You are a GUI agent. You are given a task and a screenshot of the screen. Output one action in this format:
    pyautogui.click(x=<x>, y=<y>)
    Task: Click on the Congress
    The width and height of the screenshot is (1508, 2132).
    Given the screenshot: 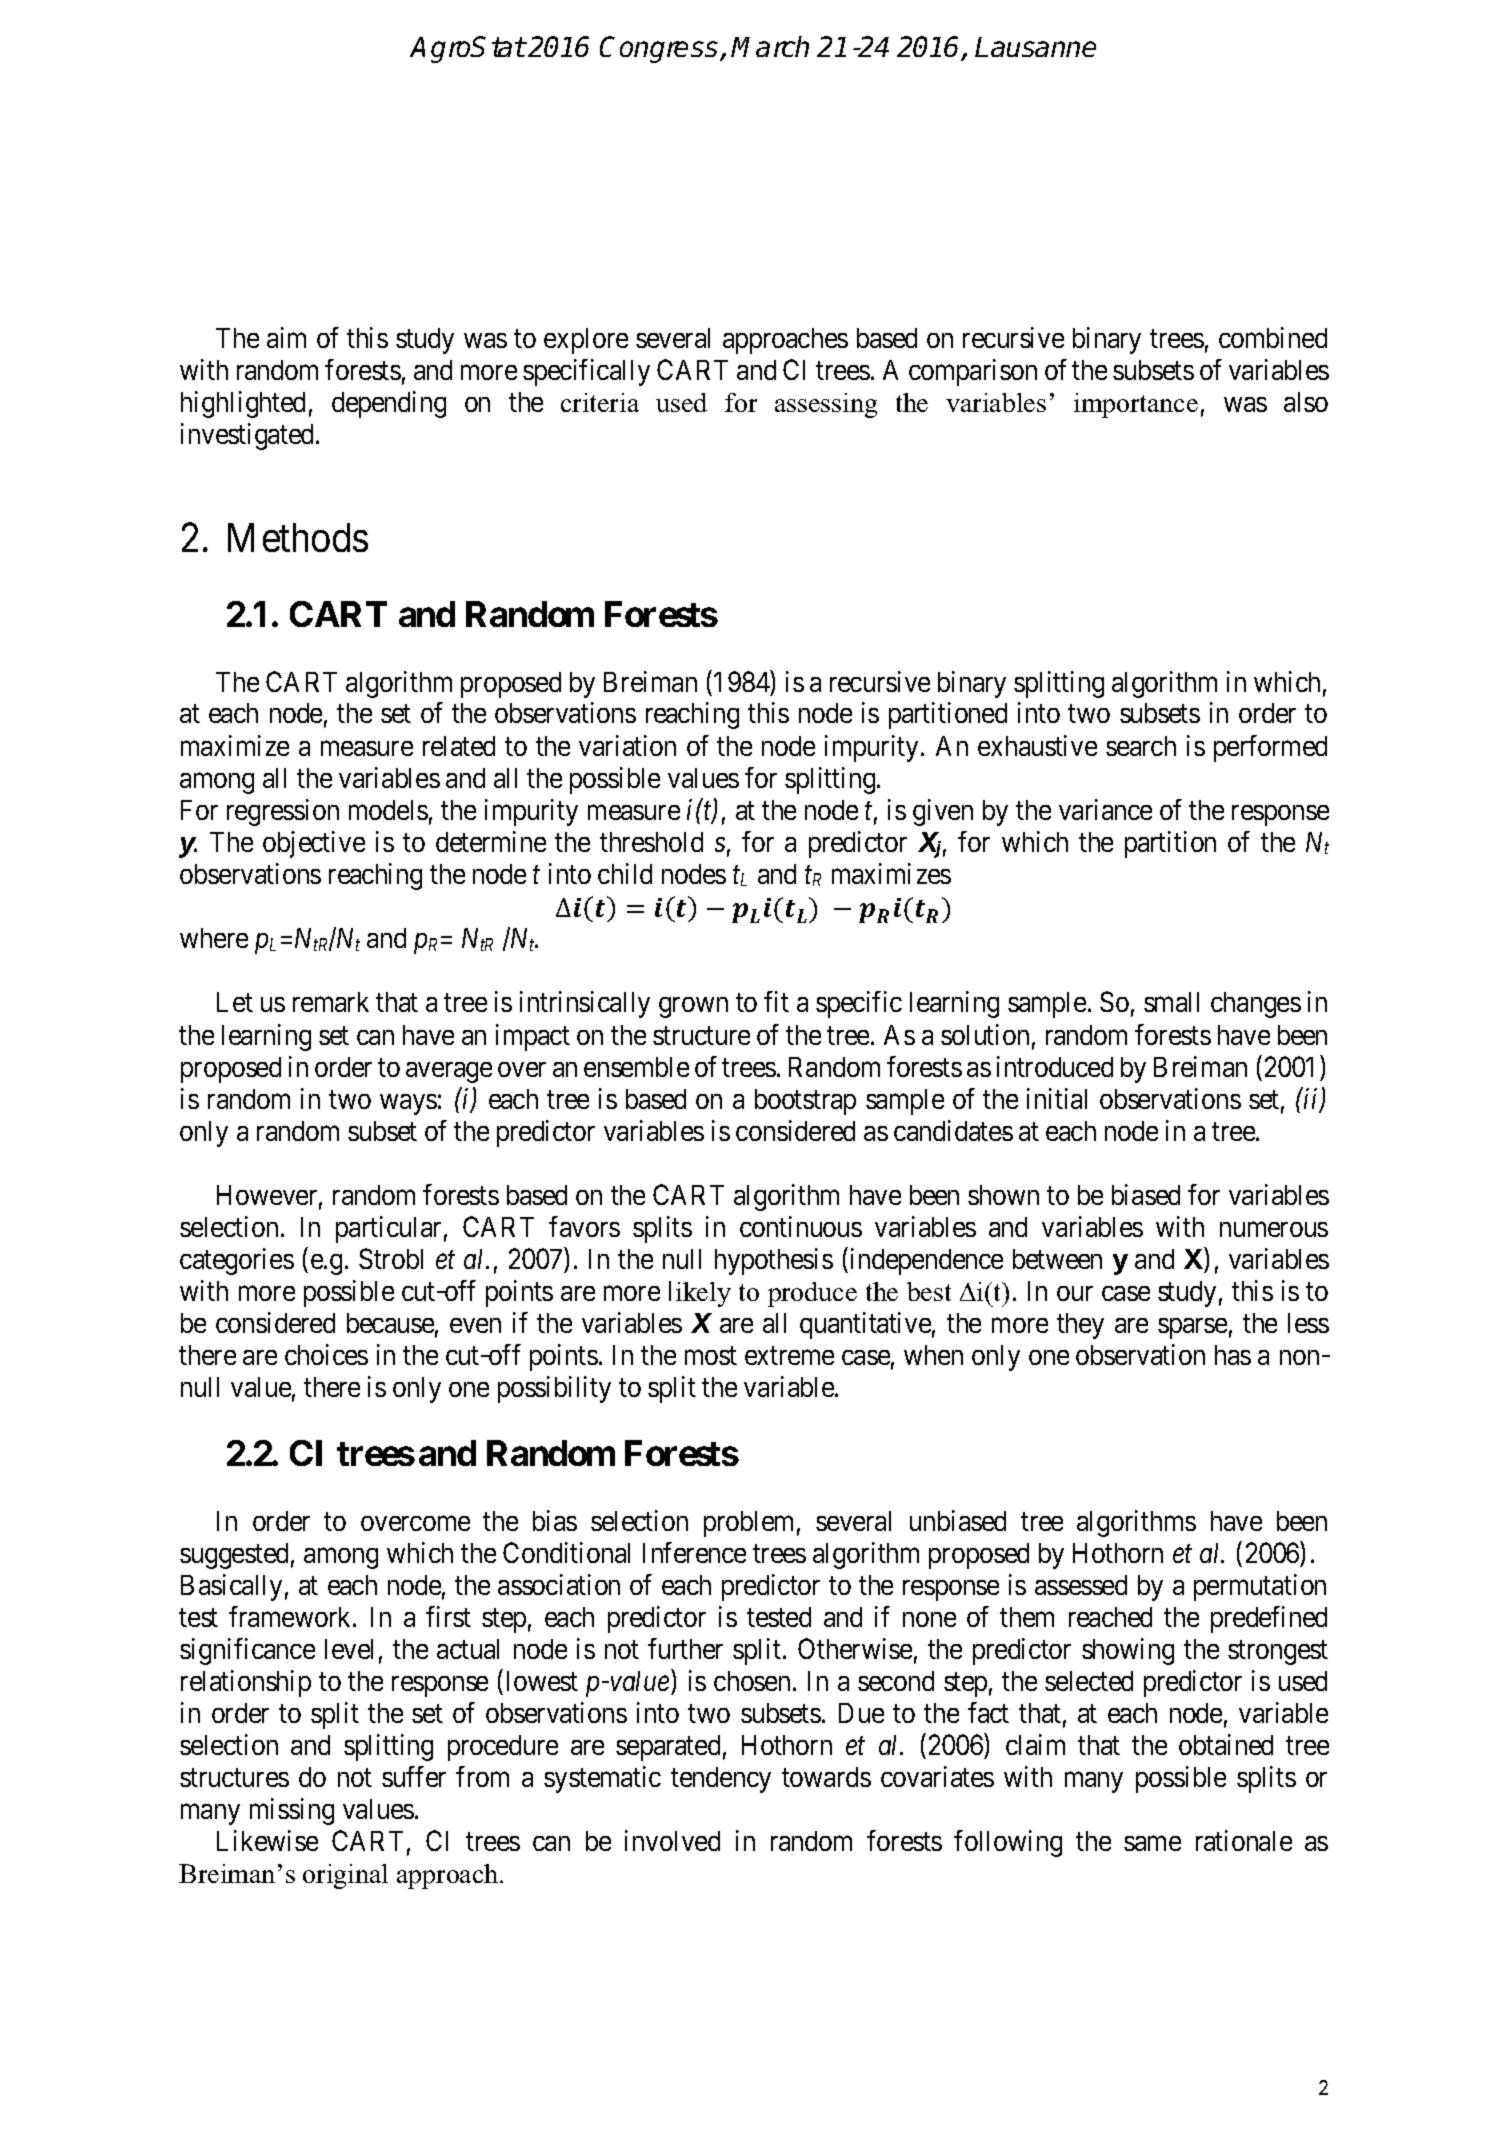 What is the action you would take?
    pyautogui.click(x=660, y=49)
